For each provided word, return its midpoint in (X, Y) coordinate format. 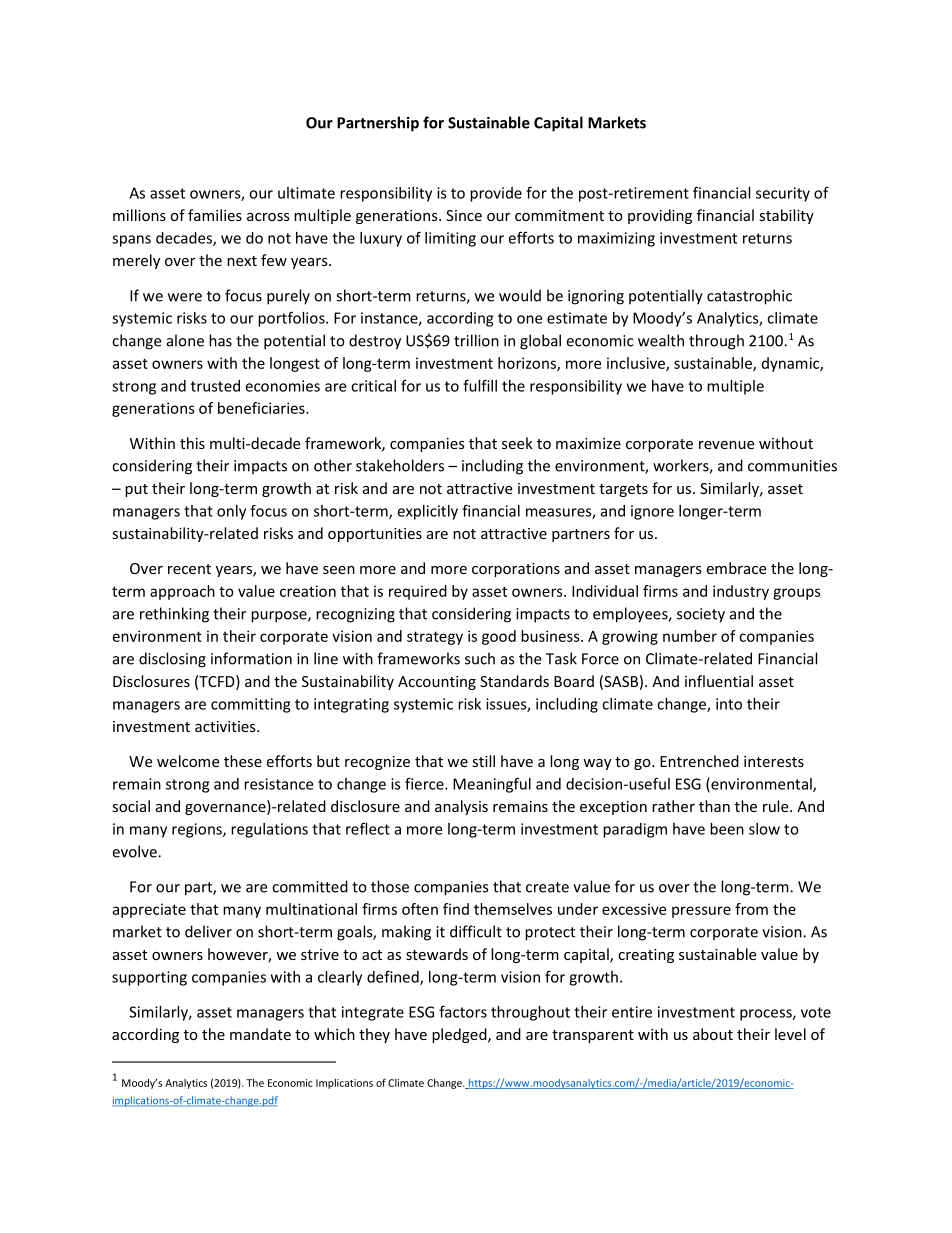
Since (464, 215)
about (713, 1034)
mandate (260, 1034)
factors (463, 1011)
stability (786, 216)
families (215, 215)
